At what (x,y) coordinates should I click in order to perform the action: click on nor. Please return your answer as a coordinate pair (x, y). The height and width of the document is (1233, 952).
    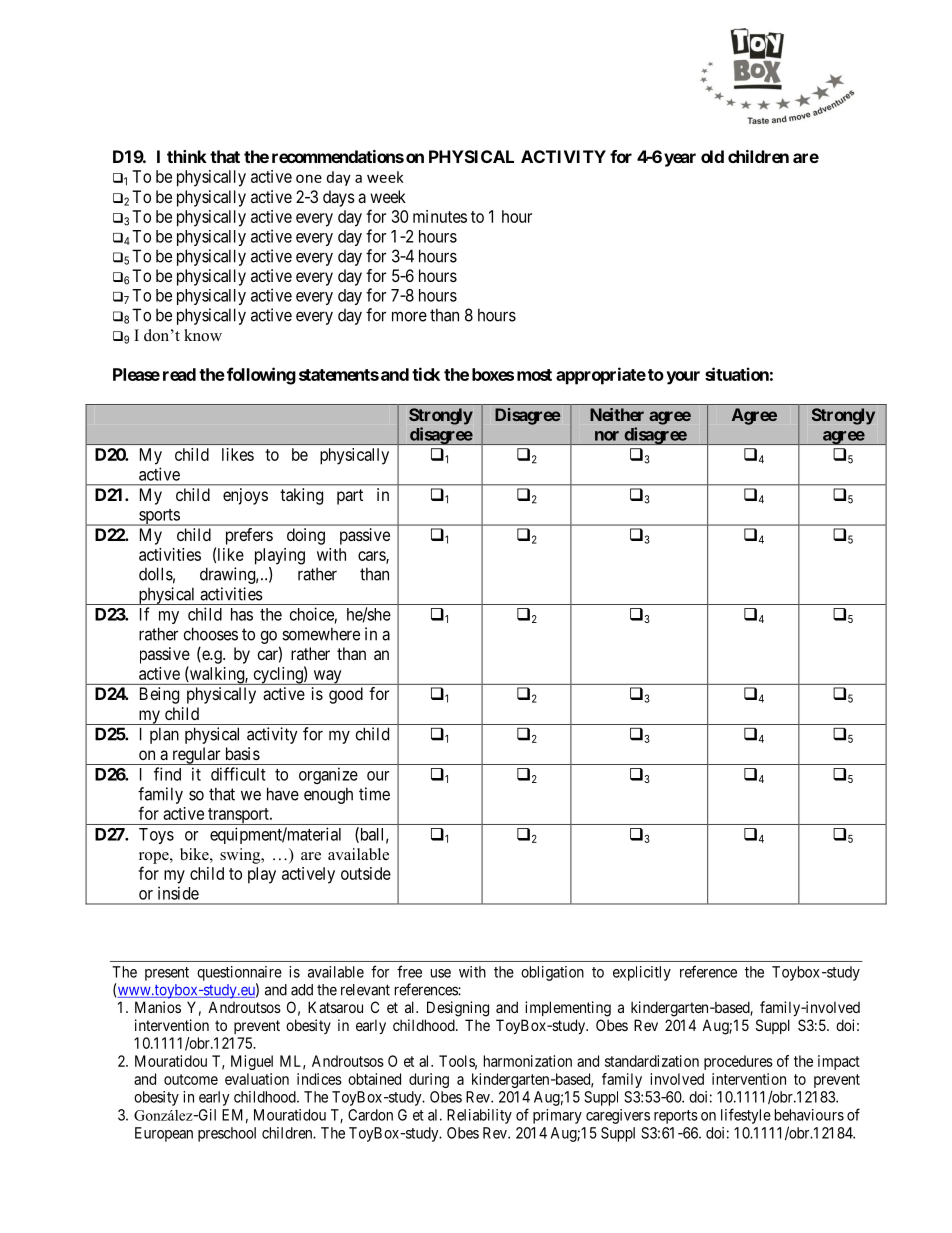
    Looking at the image, I should click on (607, 436).
